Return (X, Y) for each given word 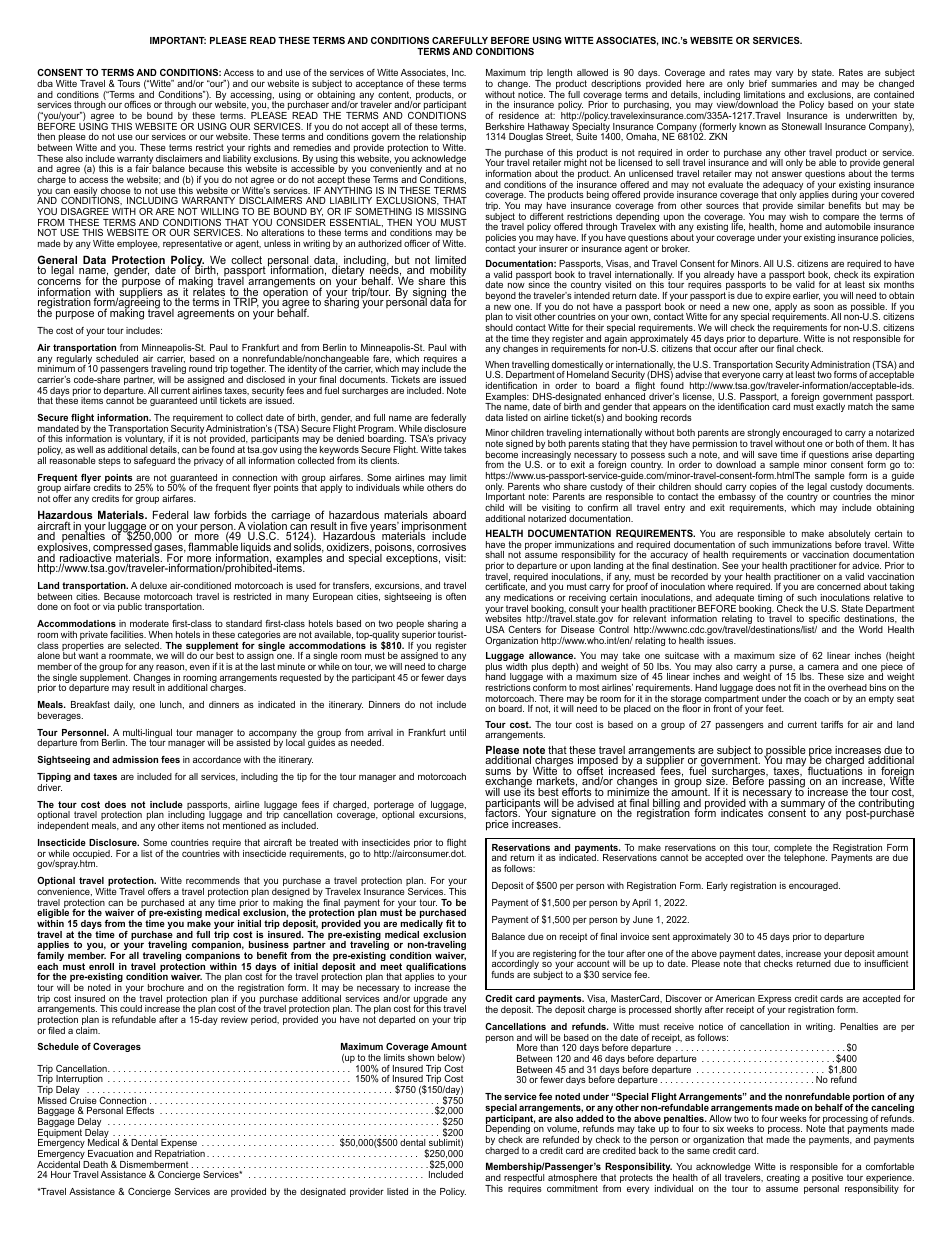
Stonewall (802, 126)
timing (771, 600)
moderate (149, 623)
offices (137, 104)
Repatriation (179, 1156)
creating (783, 1178)
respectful (524, 1180)
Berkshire (505, 126)
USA (495, 629)
